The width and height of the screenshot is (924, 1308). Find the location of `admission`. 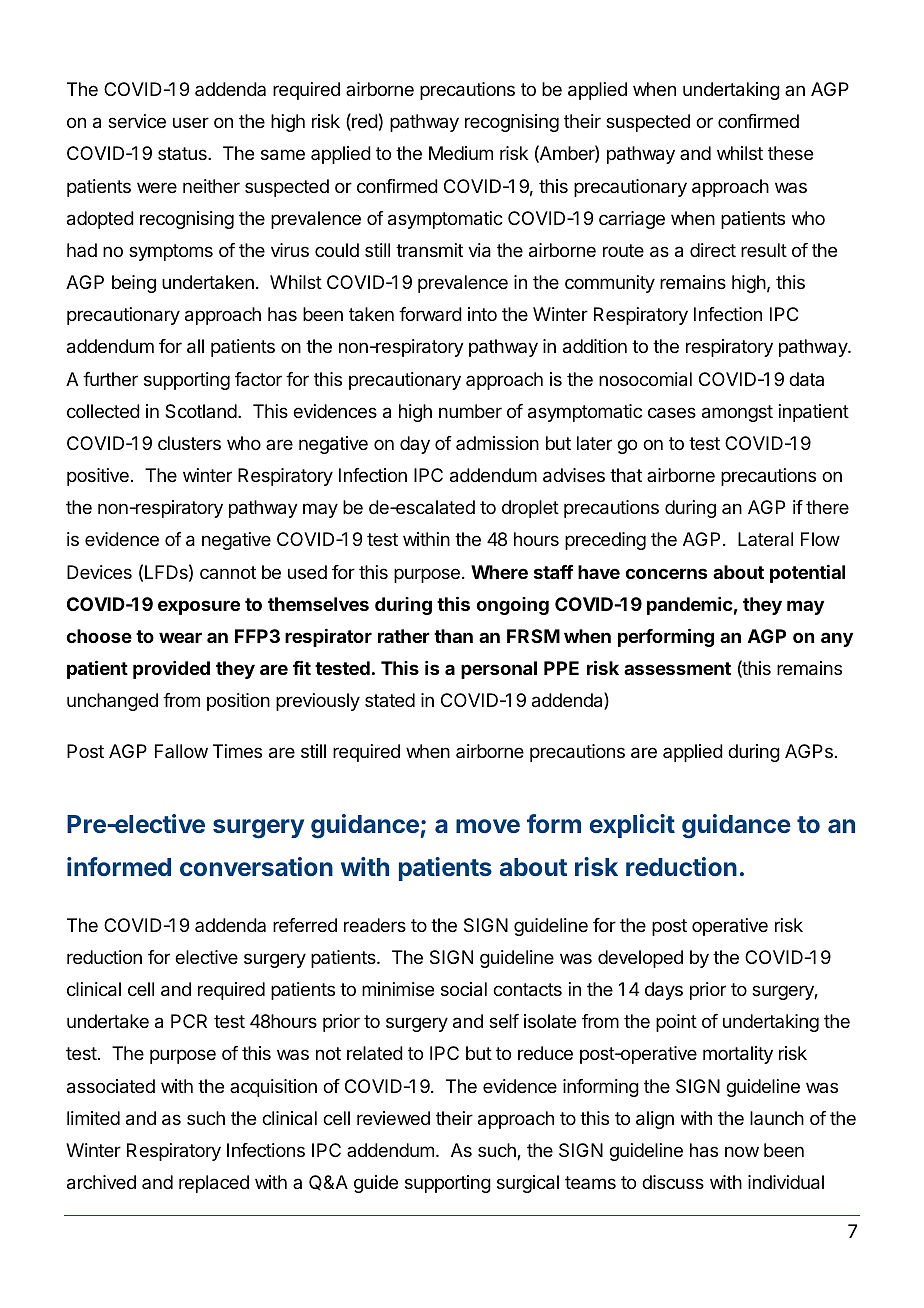

admission is located at coordinates (497, 443).
